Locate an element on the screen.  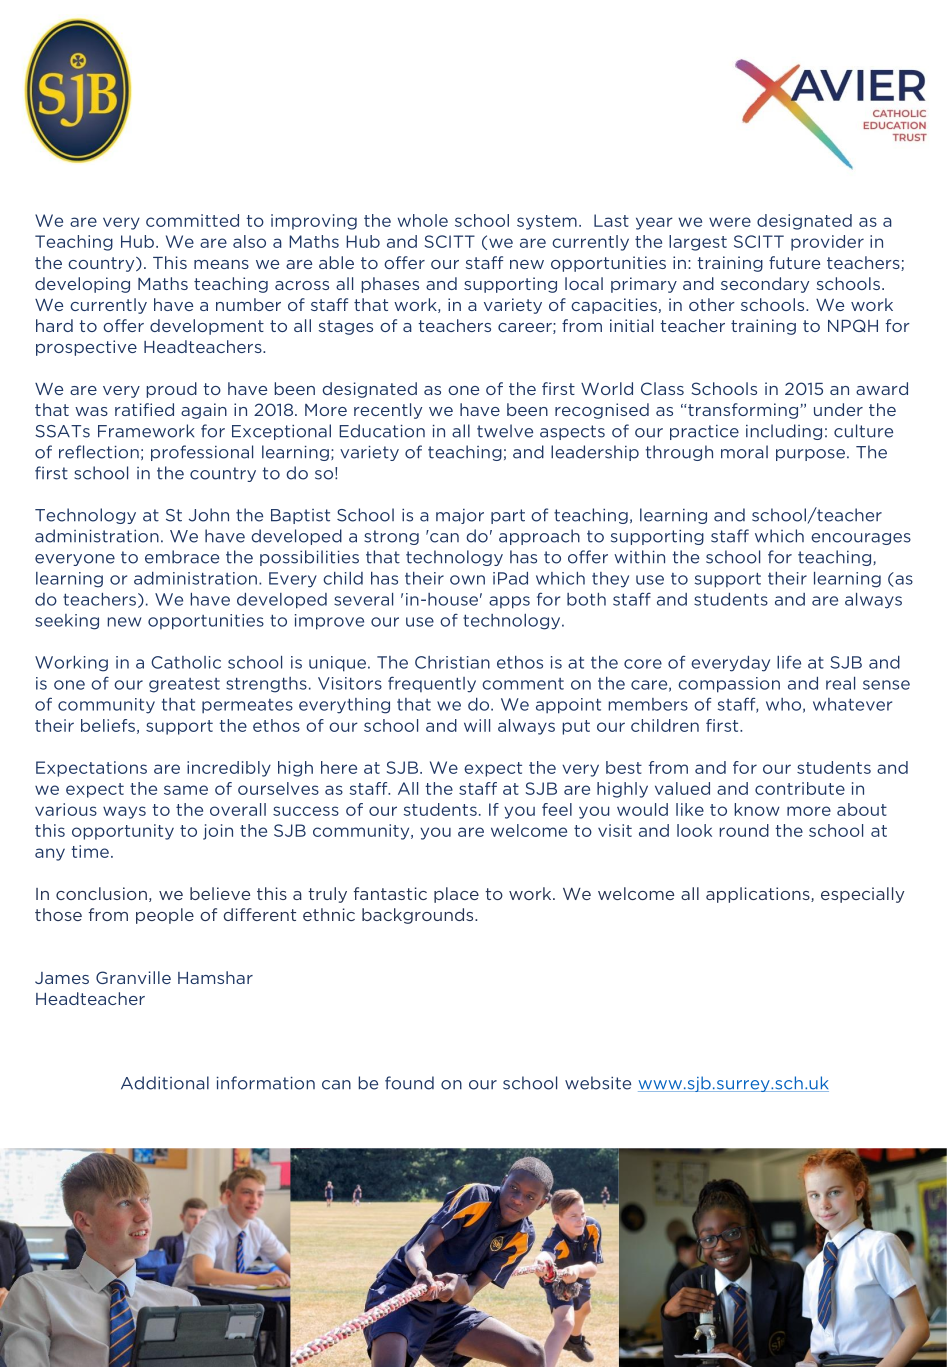
twelve is located at coordinates (505, 431).
